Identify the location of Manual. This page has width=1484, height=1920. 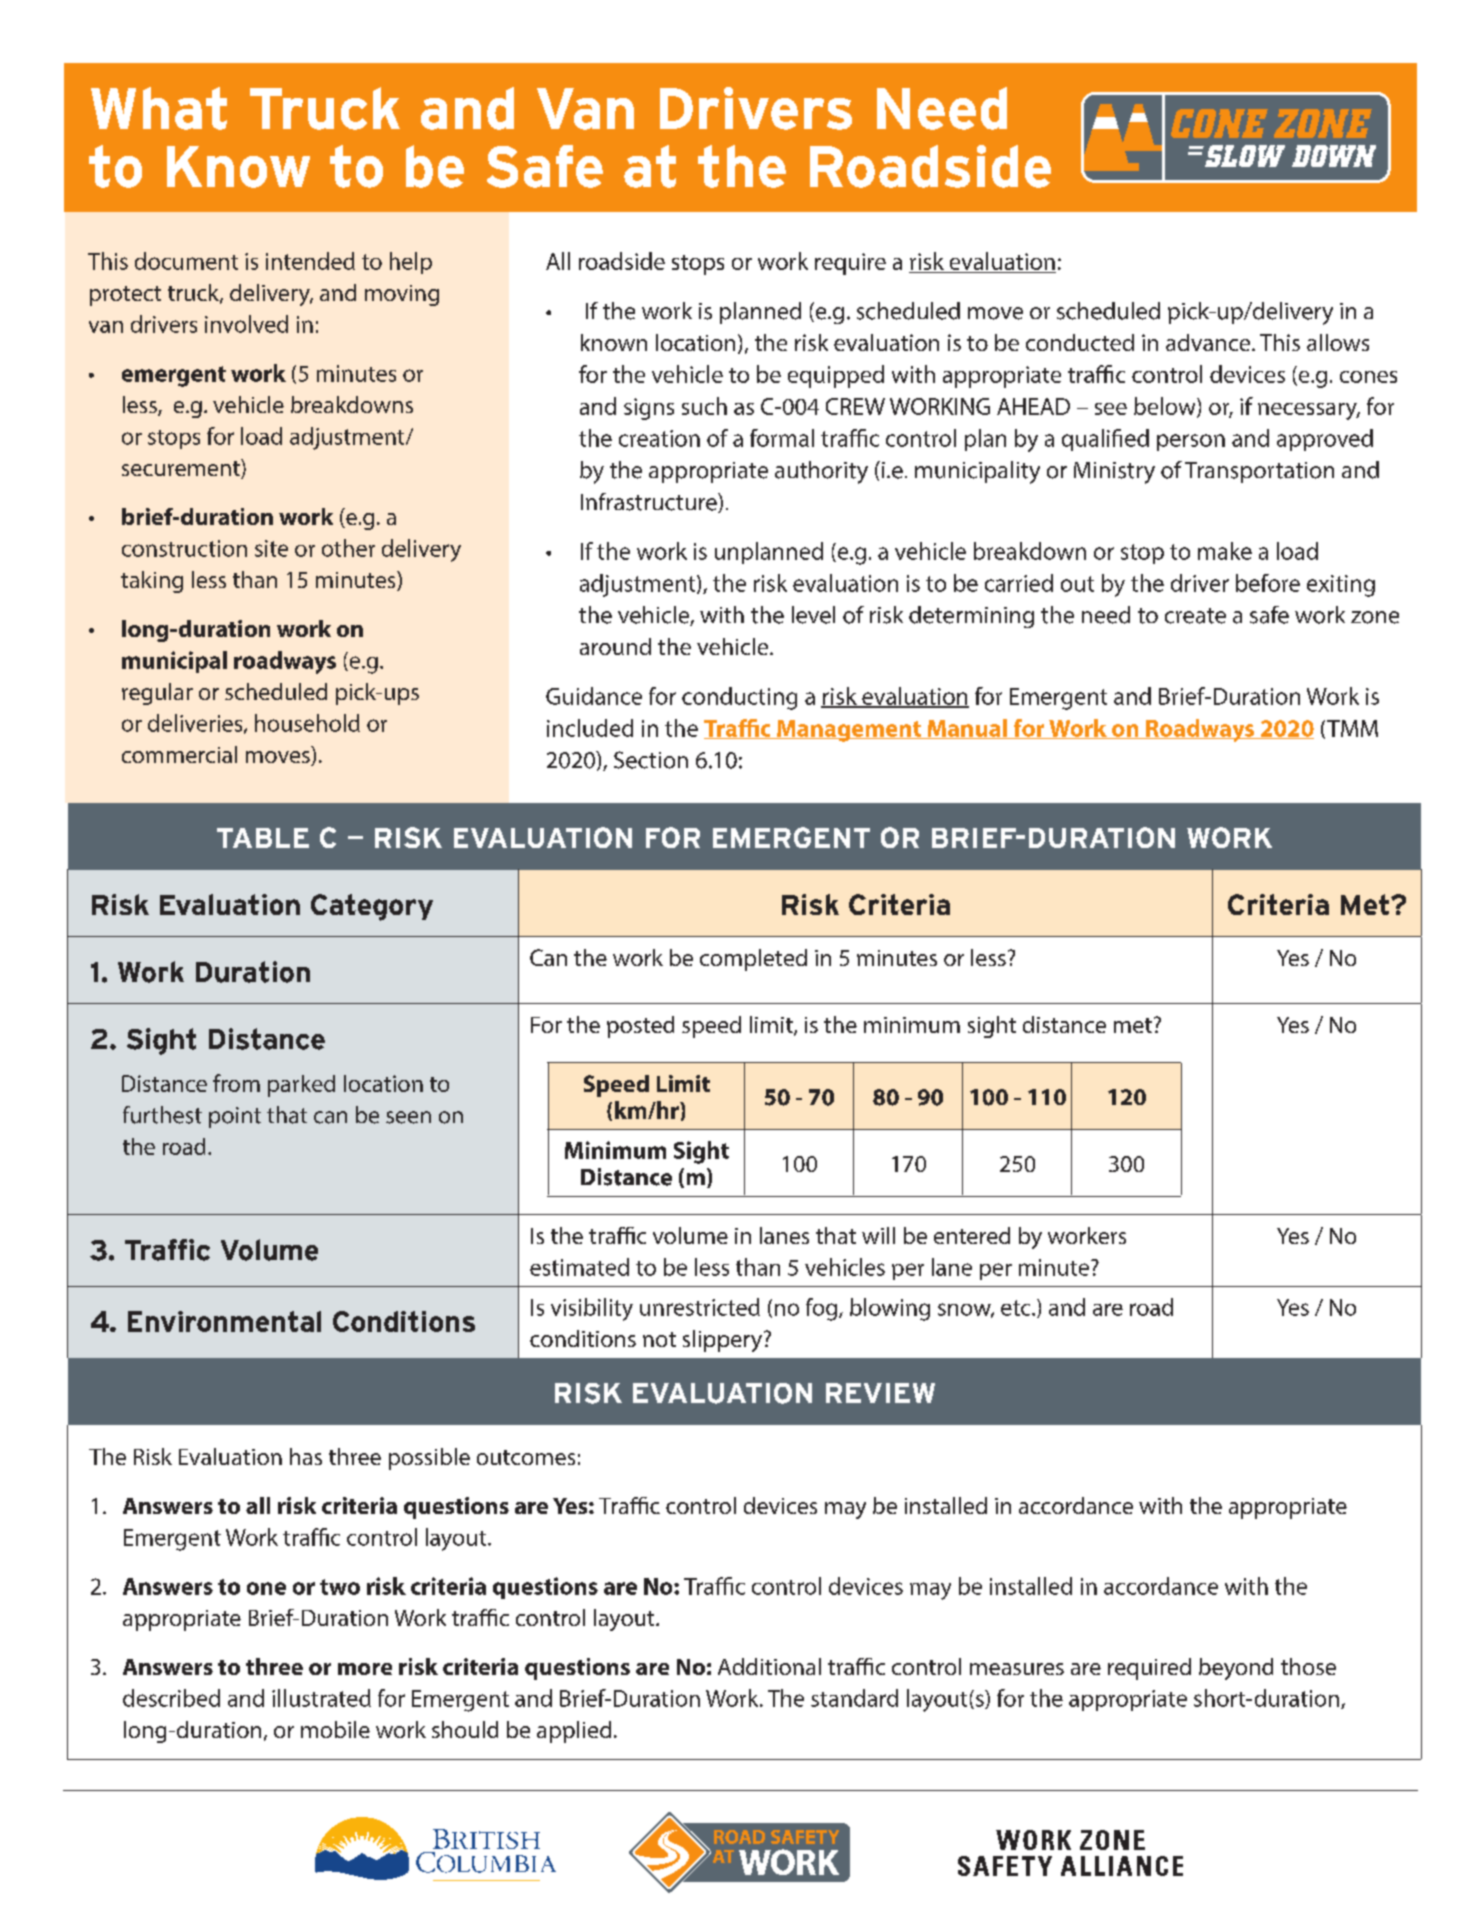
(967, 729).
